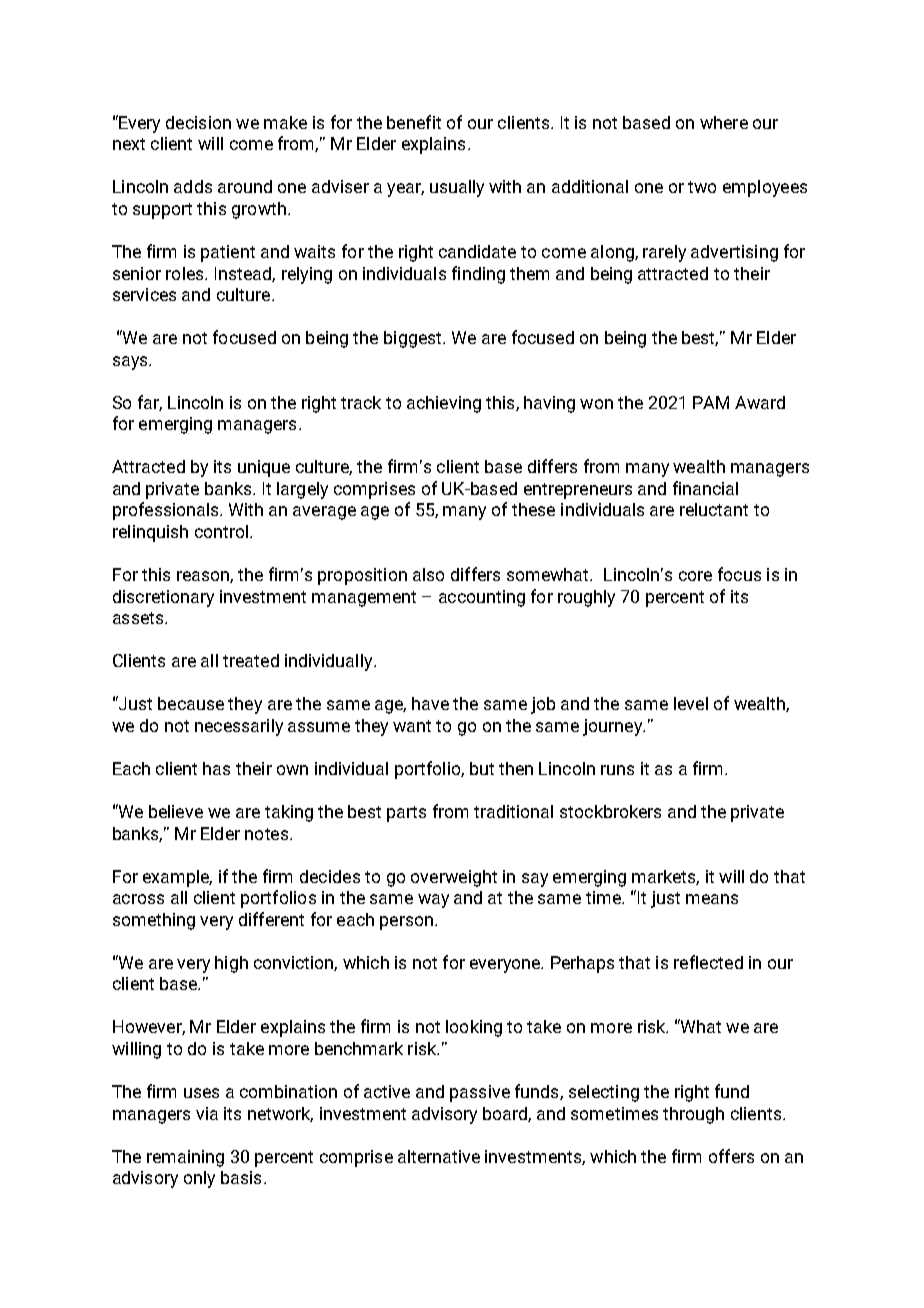  Describe the element at coordinates (430, 703) in the screenshot. I see `have` at that location.
